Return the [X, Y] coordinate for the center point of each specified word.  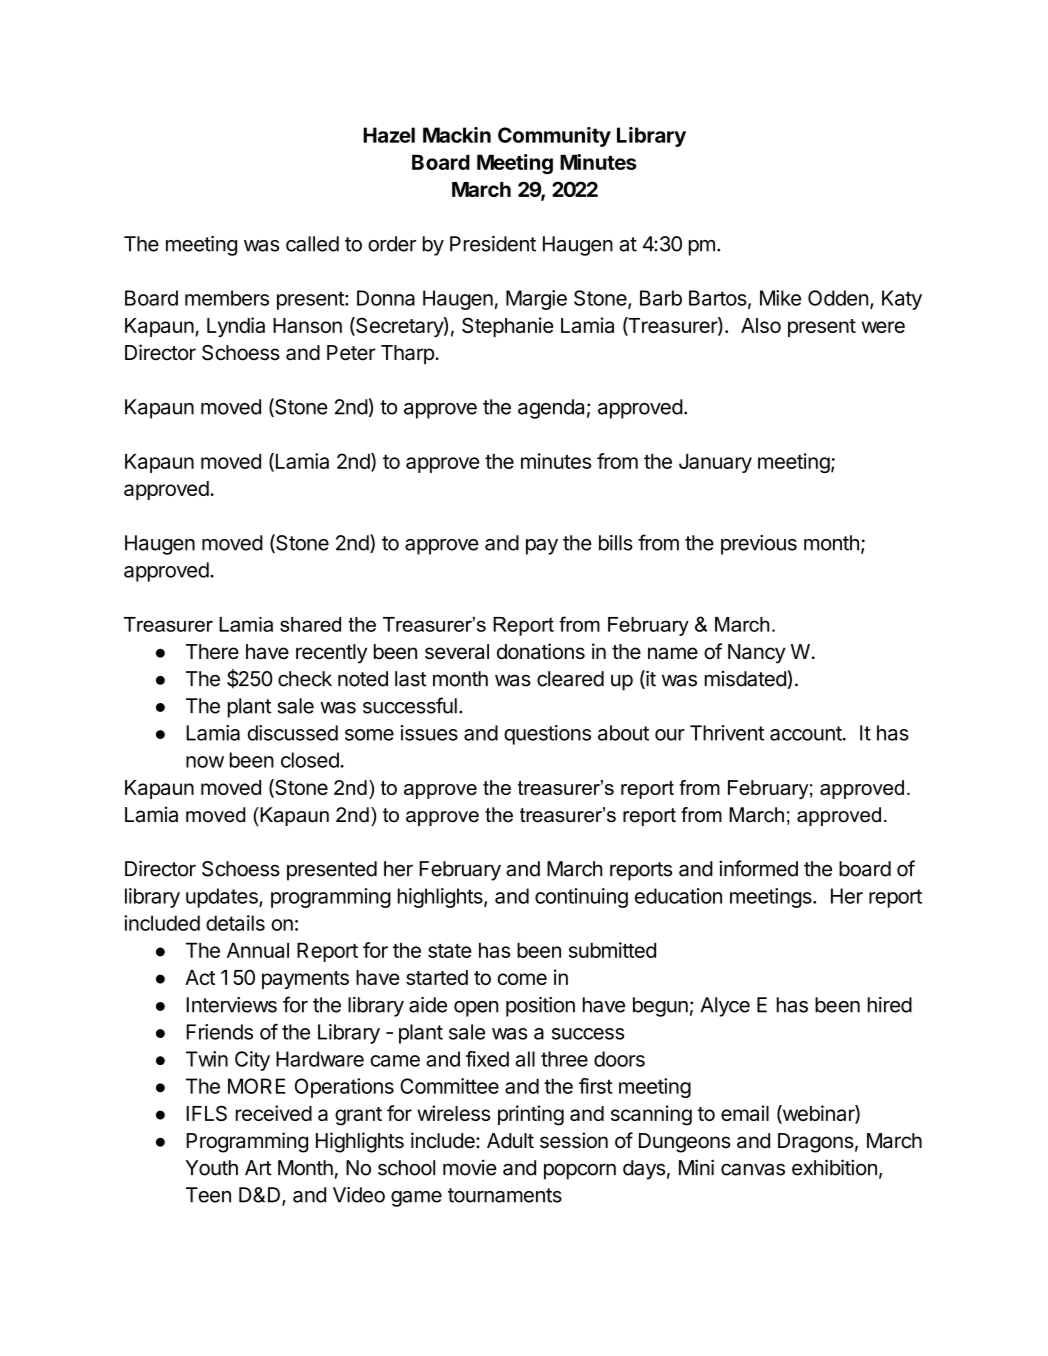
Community [554, 137]
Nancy [757, 654]
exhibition [834, 1167]
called [312, 244]
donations [541, 651]
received [274, 1113]
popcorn [580, 1171]
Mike [780, 298]
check [305, 679]
